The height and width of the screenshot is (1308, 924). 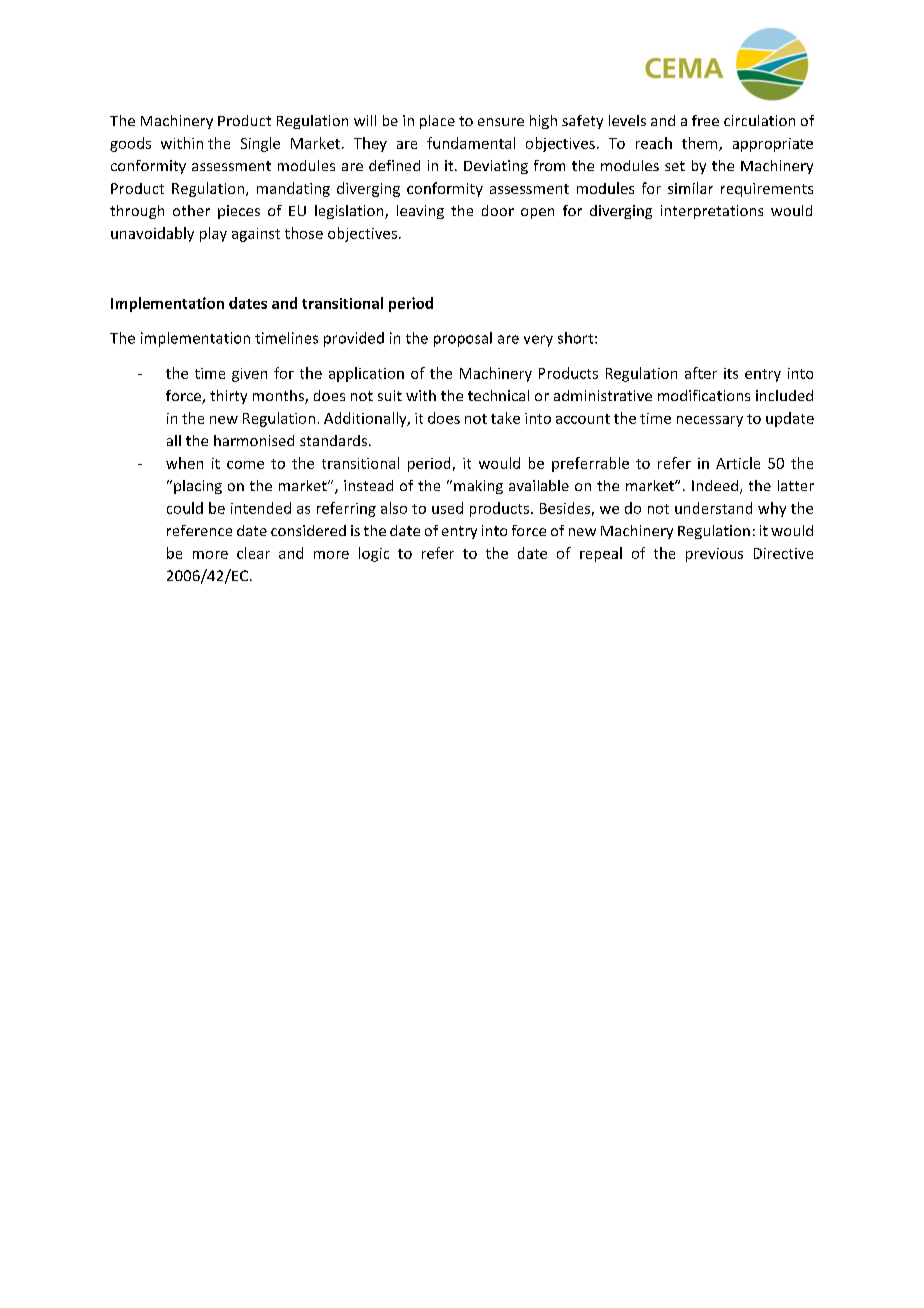 What do you see at coordinates (505, 418) in the screenshot?
I see `take` at bounding box center [505, 418].
